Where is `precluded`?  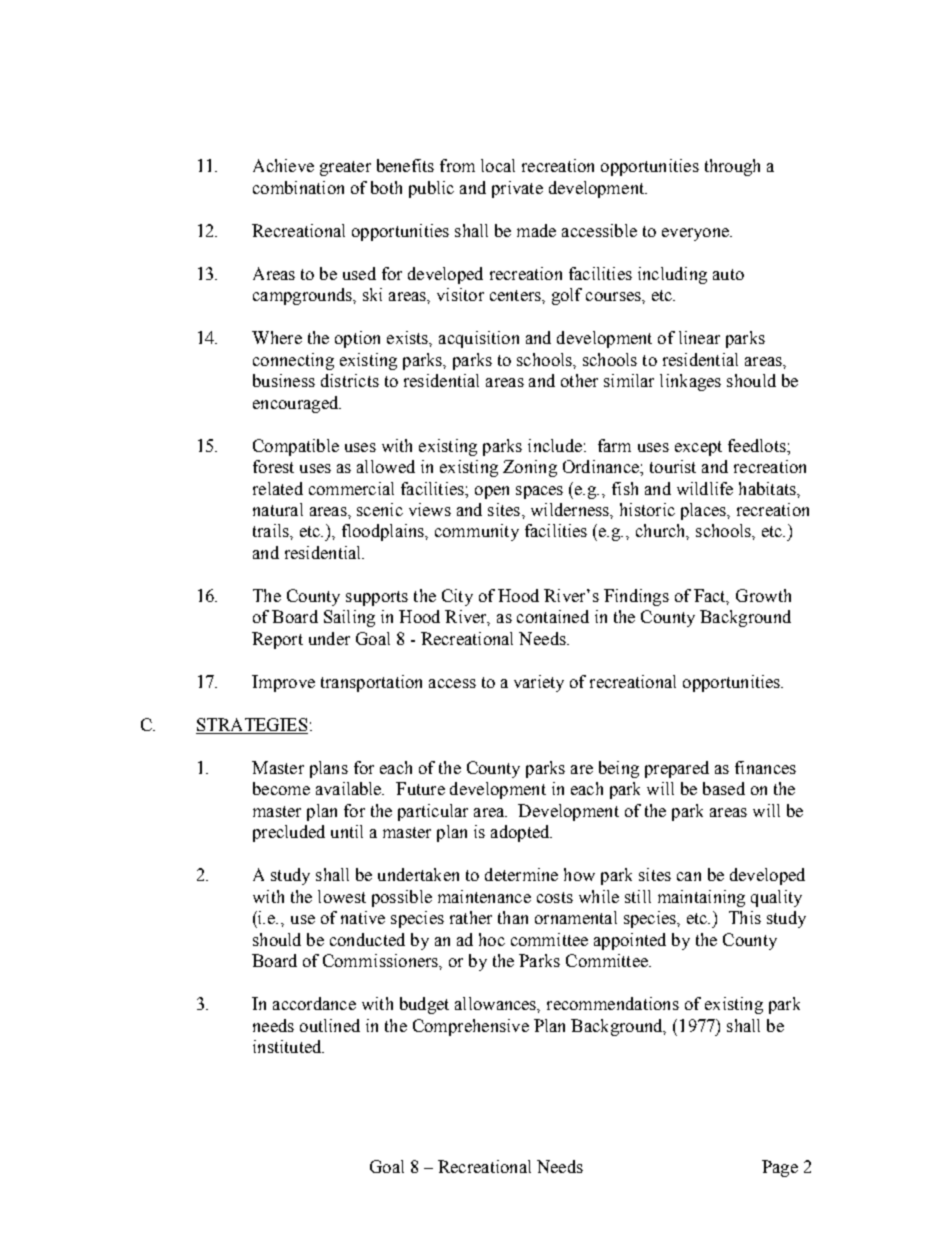 precluded is located at coordinates (289, 833).
